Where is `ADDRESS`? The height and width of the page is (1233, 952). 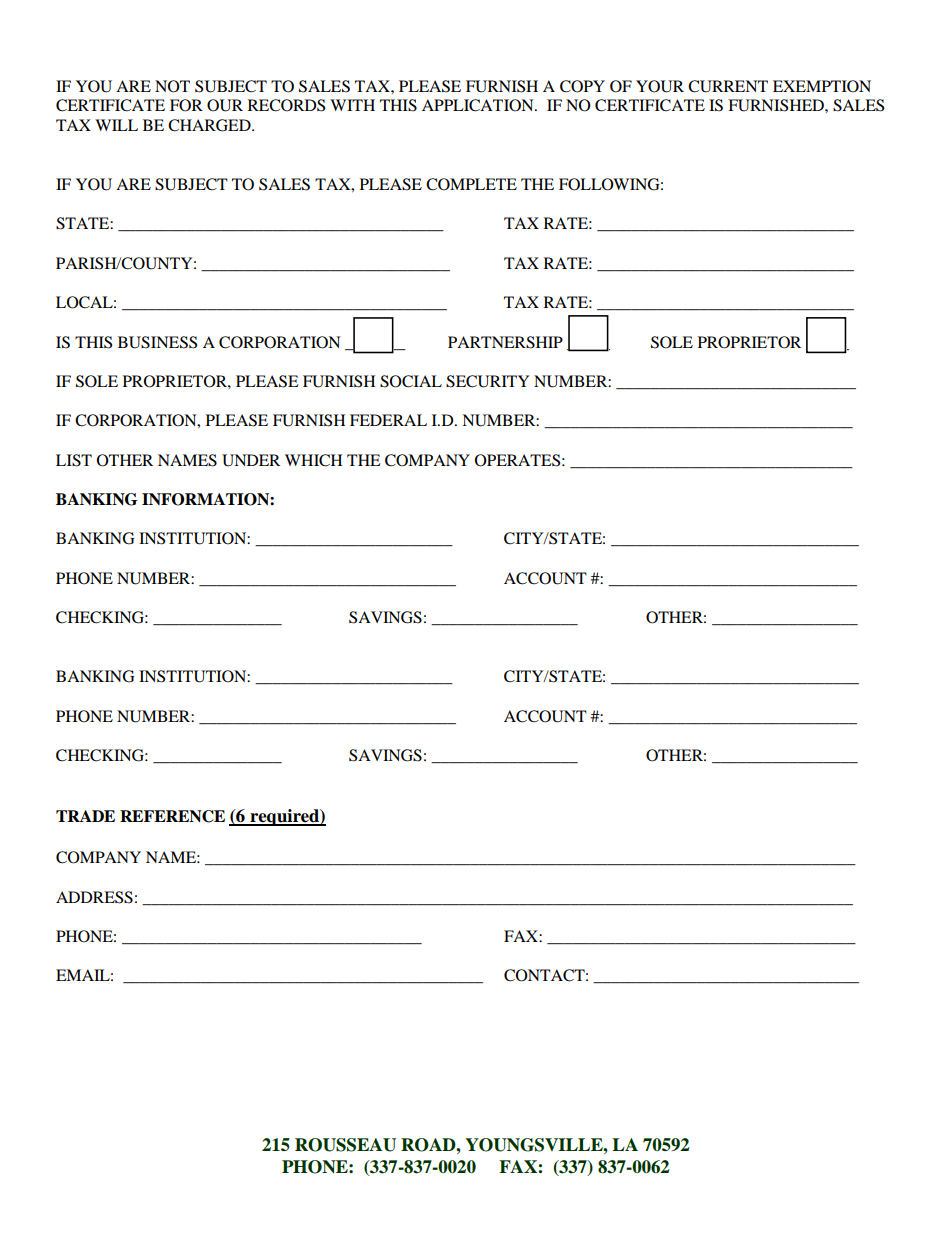 ADDRESS is located at coordinates (94, 897).
